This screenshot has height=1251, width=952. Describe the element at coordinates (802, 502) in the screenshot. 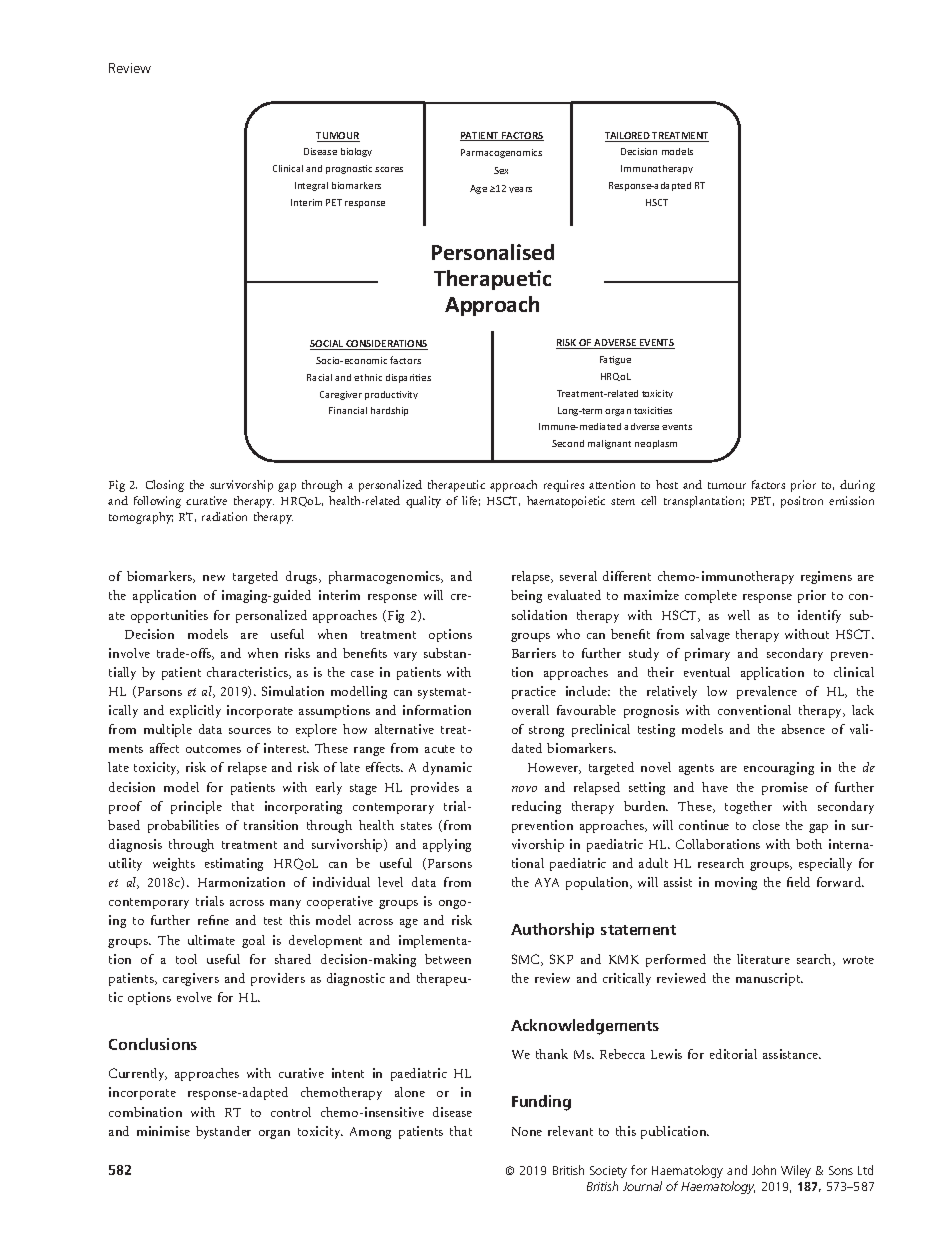

I see `positron` at that location.
